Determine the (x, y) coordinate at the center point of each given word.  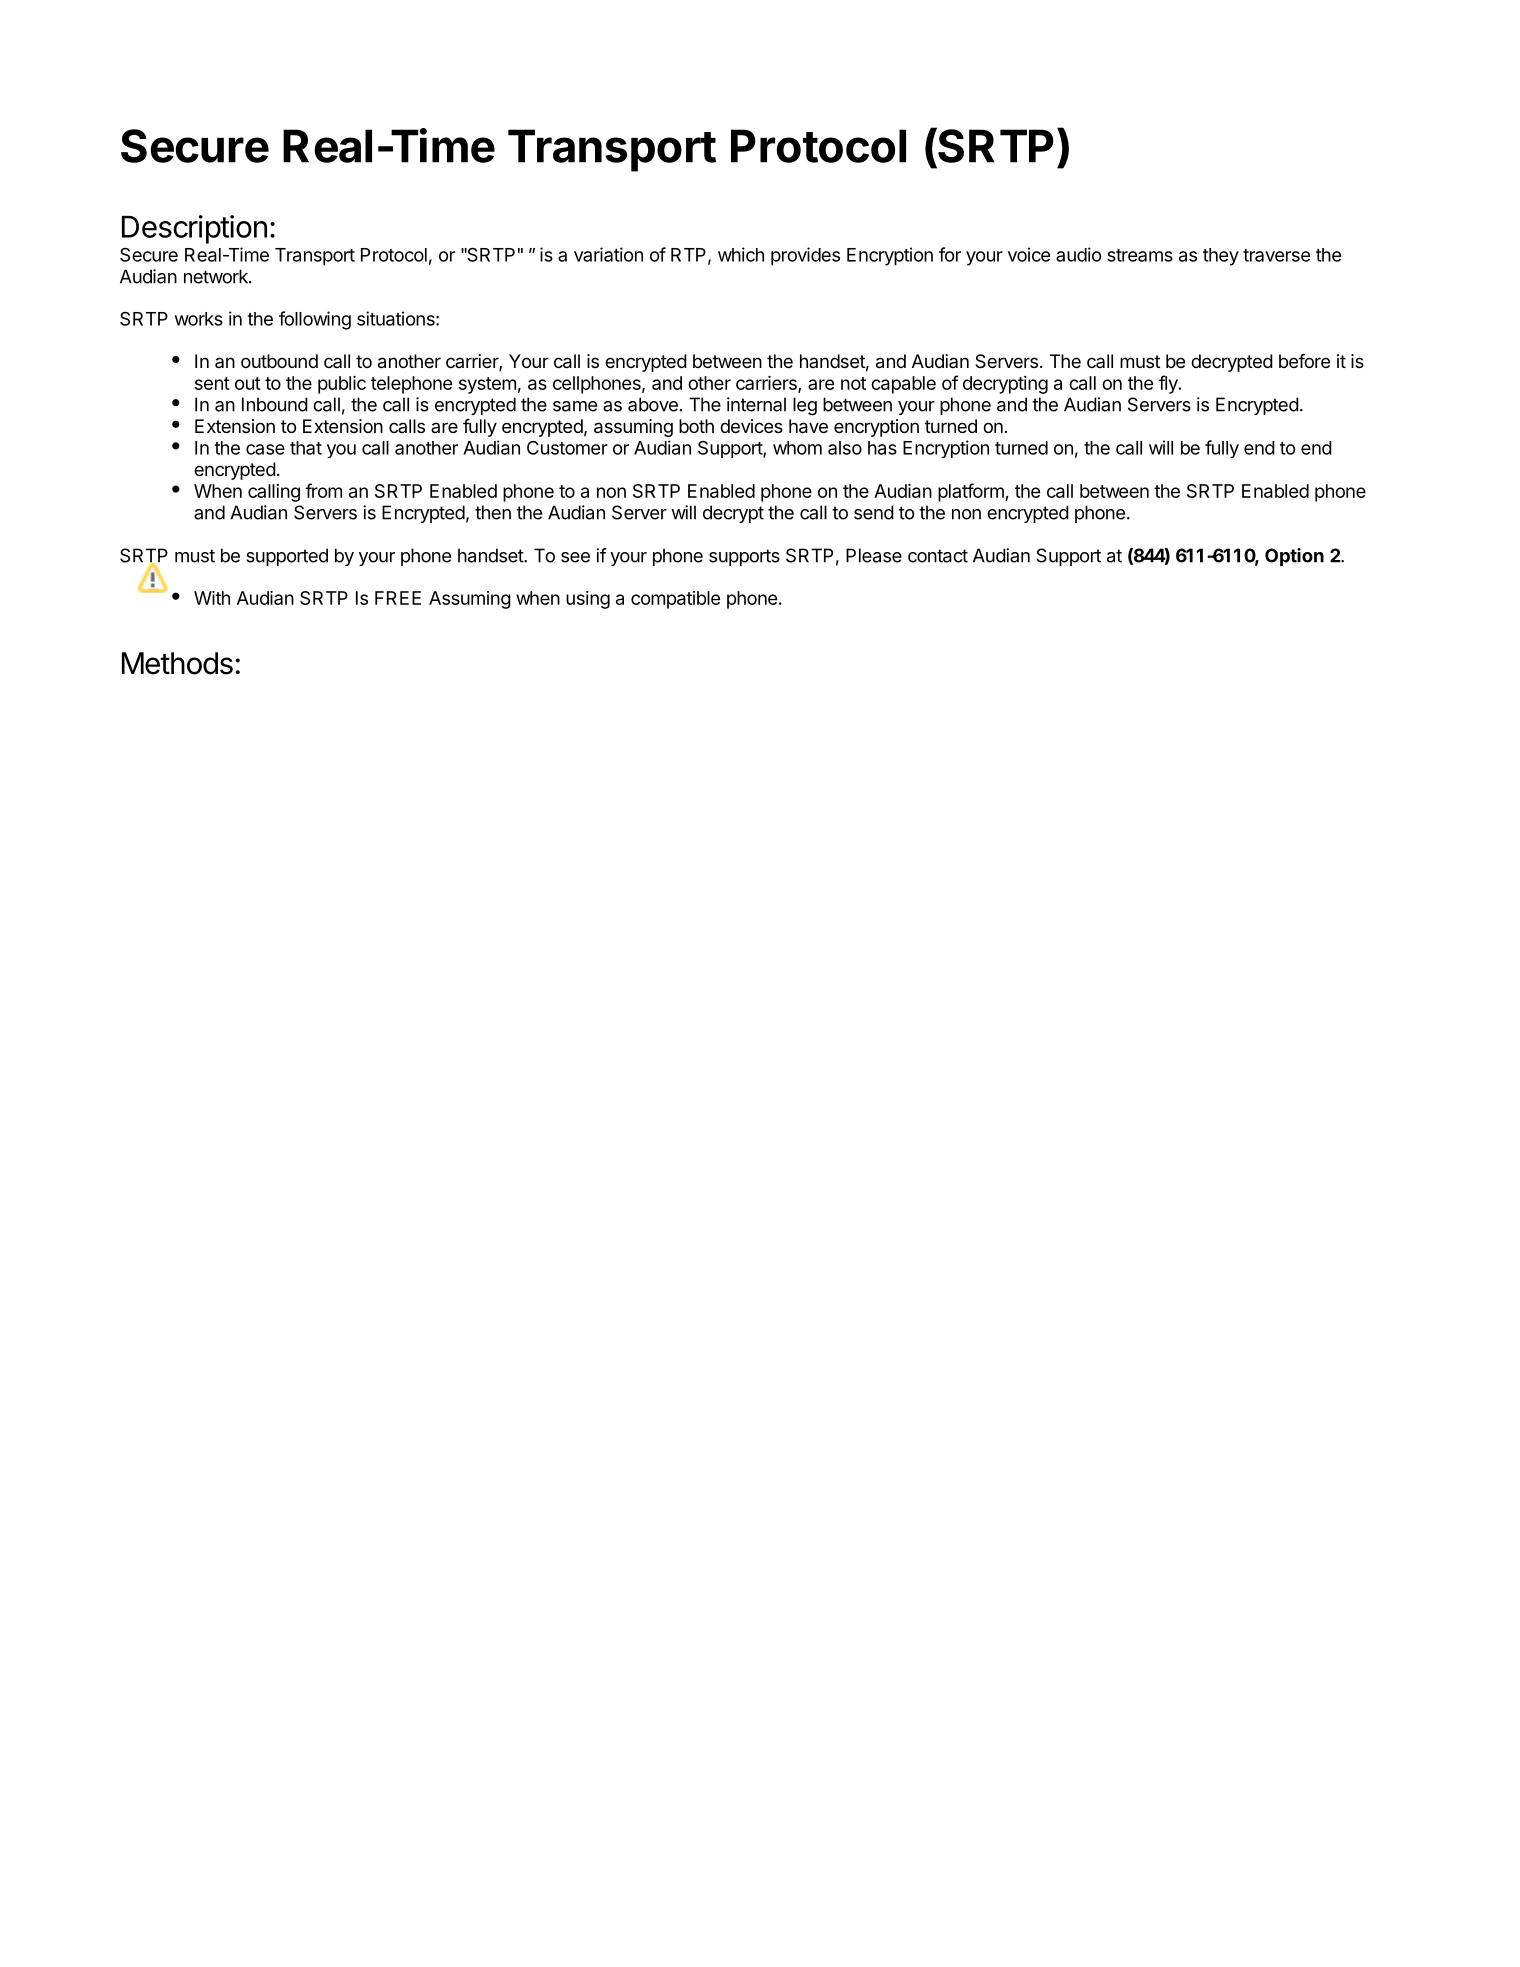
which (741, 254)
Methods (177, 663)
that (306, 448)
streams (1140, 255)
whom (797, 448)
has (882, 448)
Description (194, 229)
